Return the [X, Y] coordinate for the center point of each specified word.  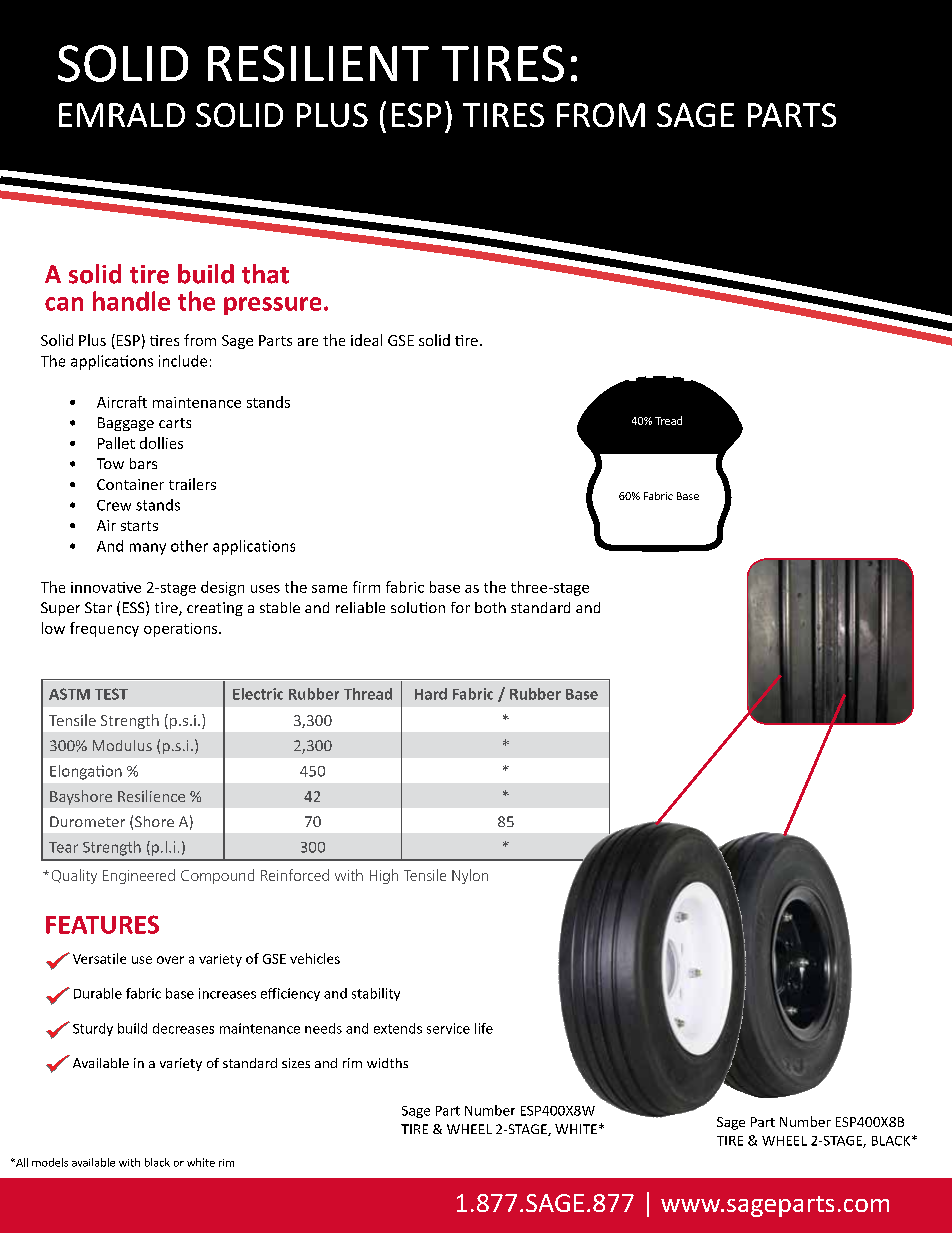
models [50, 1162]
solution [418, 607]
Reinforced [295, 875]
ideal [366, 340]
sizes [296, 1063]
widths [387, 1063]
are [308, 342]
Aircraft [122, 402]
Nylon [470, 876]
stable [280, 607]
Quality [74, 876]
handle [131, 301]
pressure [272, 306]
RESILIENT [318, 63]
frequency [104, 629]
